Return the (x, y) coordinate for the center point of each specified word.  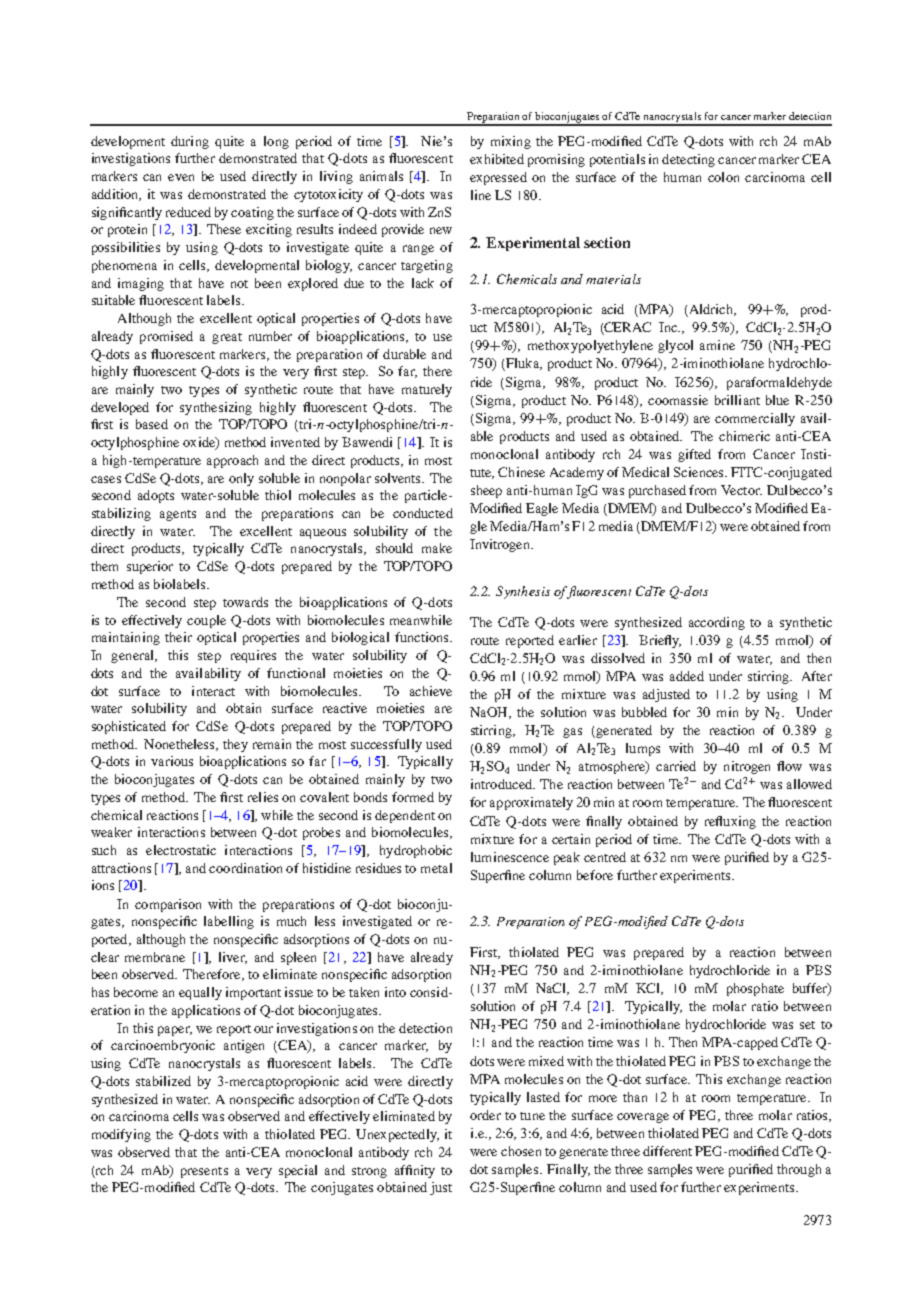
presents (204, 1172)
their (178, 637)
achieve (431, 691)
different (667, 1151)
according (717, 623)
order (485, 1115)
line (481, 195)
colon (723, 177)
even (181, 177)
